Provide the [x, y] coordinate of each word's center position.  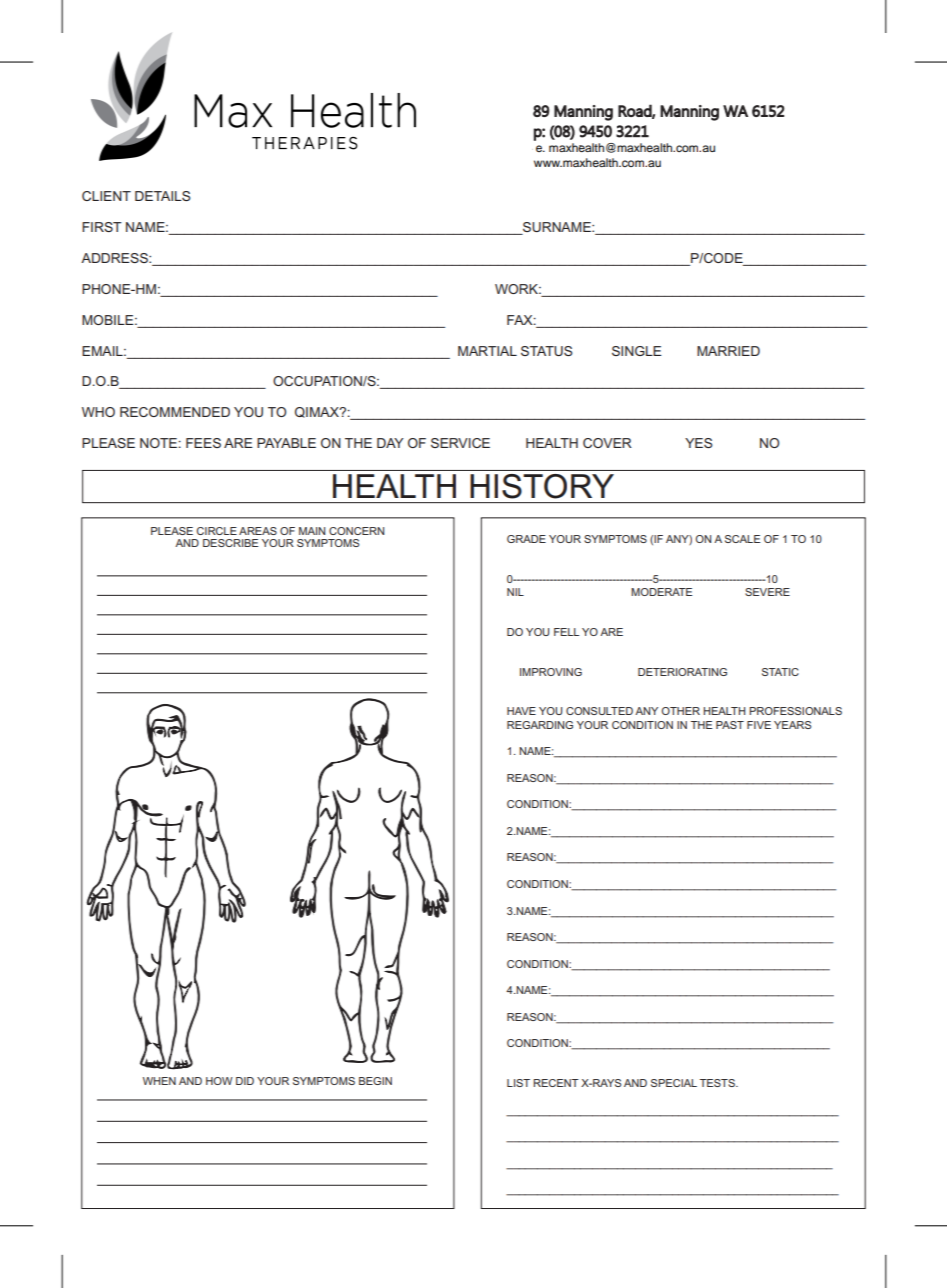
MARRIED [728, 351]
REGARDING [540, 725]
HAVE [521, 711]
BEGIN [375, 1081]
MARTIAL [487, 351]
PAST [730, 725]
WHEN [159, 1081]
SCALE [742, 539]
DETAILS [163, 196]
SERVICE [460, 443]
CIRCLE [217, 531]
